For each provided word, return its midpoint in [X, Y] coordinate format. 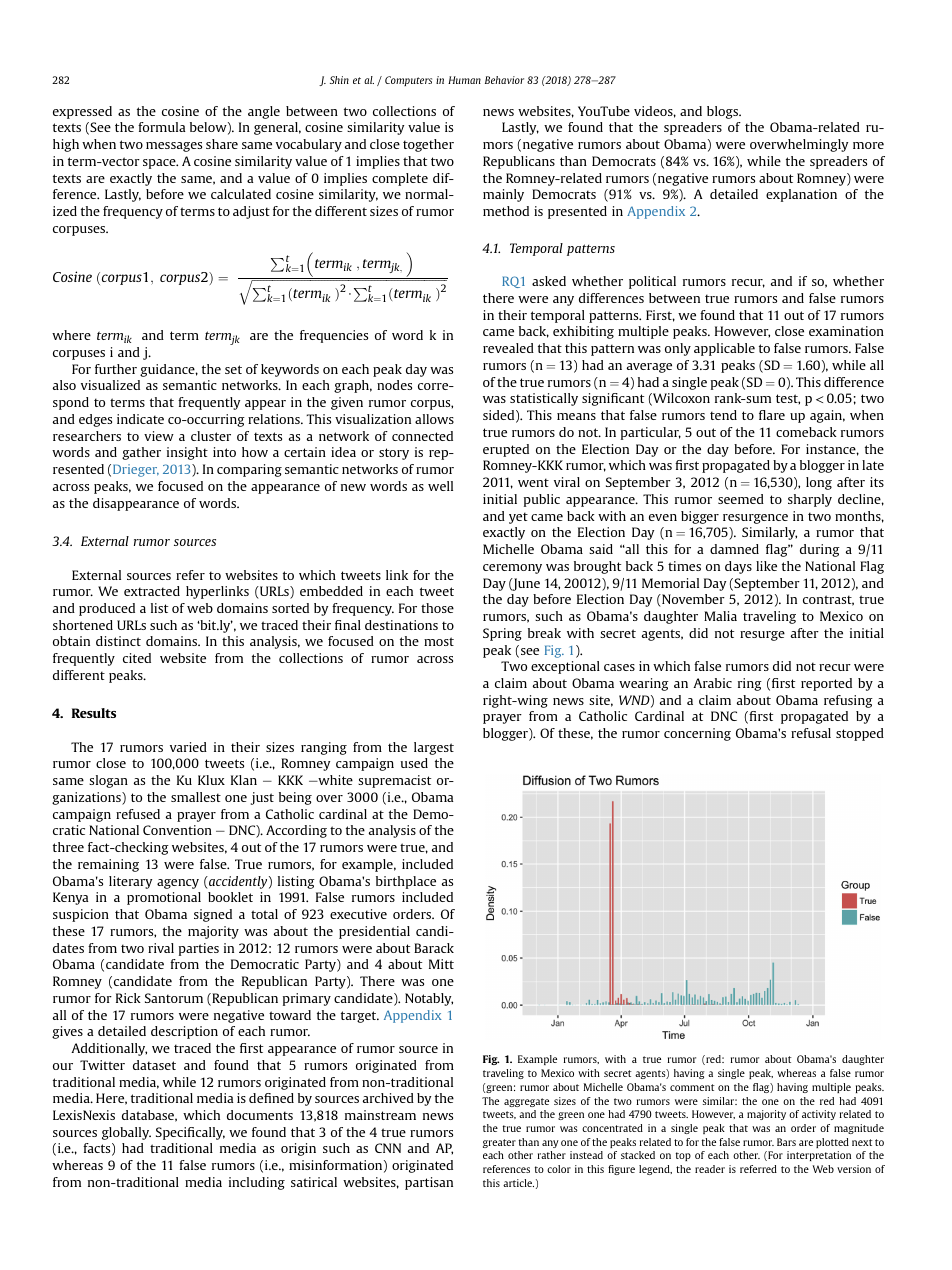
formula [162, 127]
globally [126, 1133]
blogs [724, 112]
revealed [508, 348]
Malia [720, 616]
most [439, 641]
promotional [164, 898]
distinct [118, 641]
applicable [724, 349]
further [116, 369]
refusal [811, 733]
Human [464, 80]
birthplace [406, 882]
